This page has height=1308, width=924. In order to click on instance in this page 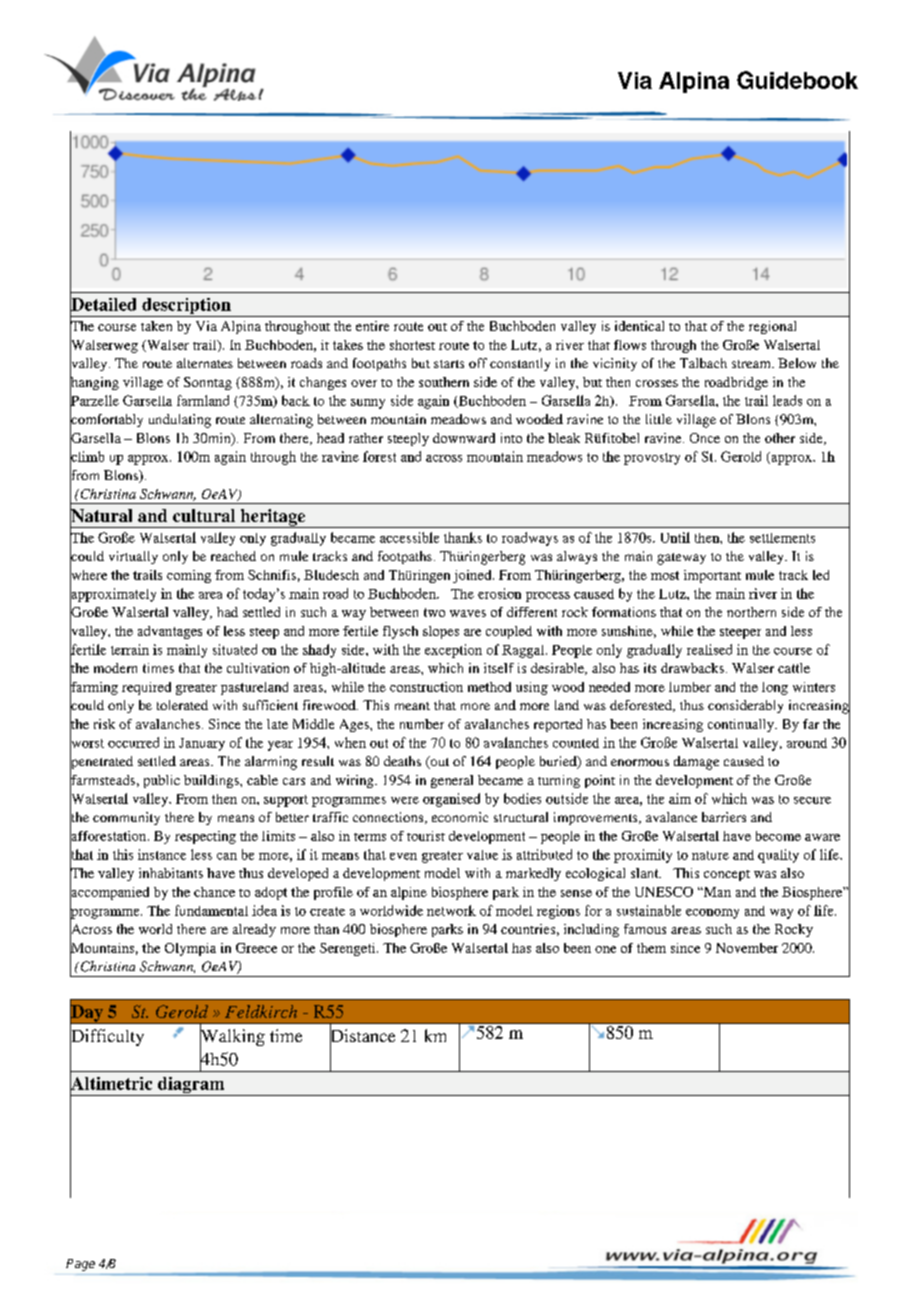, I will do `click(162, 854)`.
